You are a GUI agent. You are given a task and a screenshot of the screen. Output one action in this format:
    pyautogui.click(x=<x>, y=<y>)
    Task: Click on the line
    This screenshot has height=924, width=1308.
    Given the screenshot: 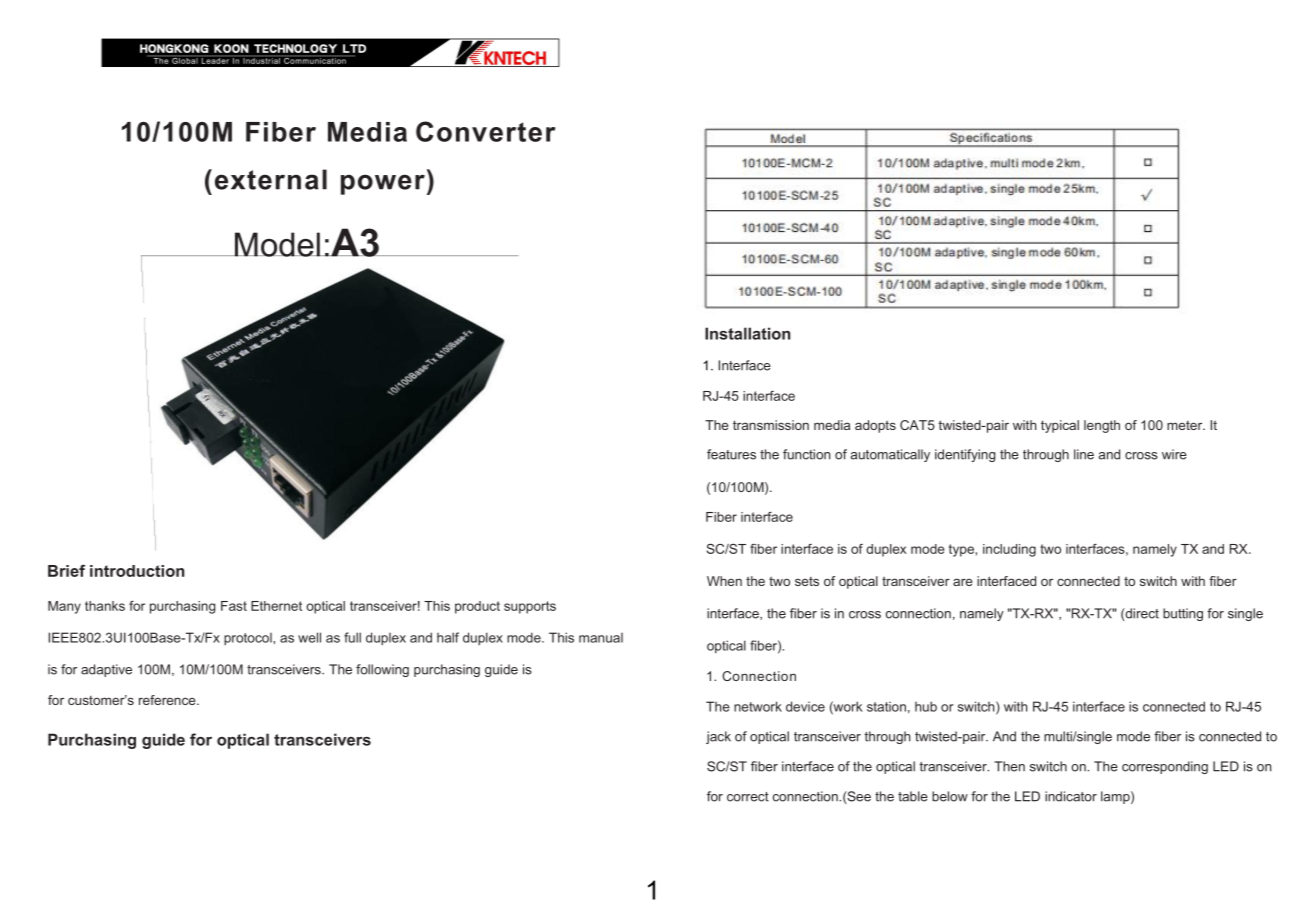 What is the action you would take?
    pyautogui.click(x=1084, y=454)
